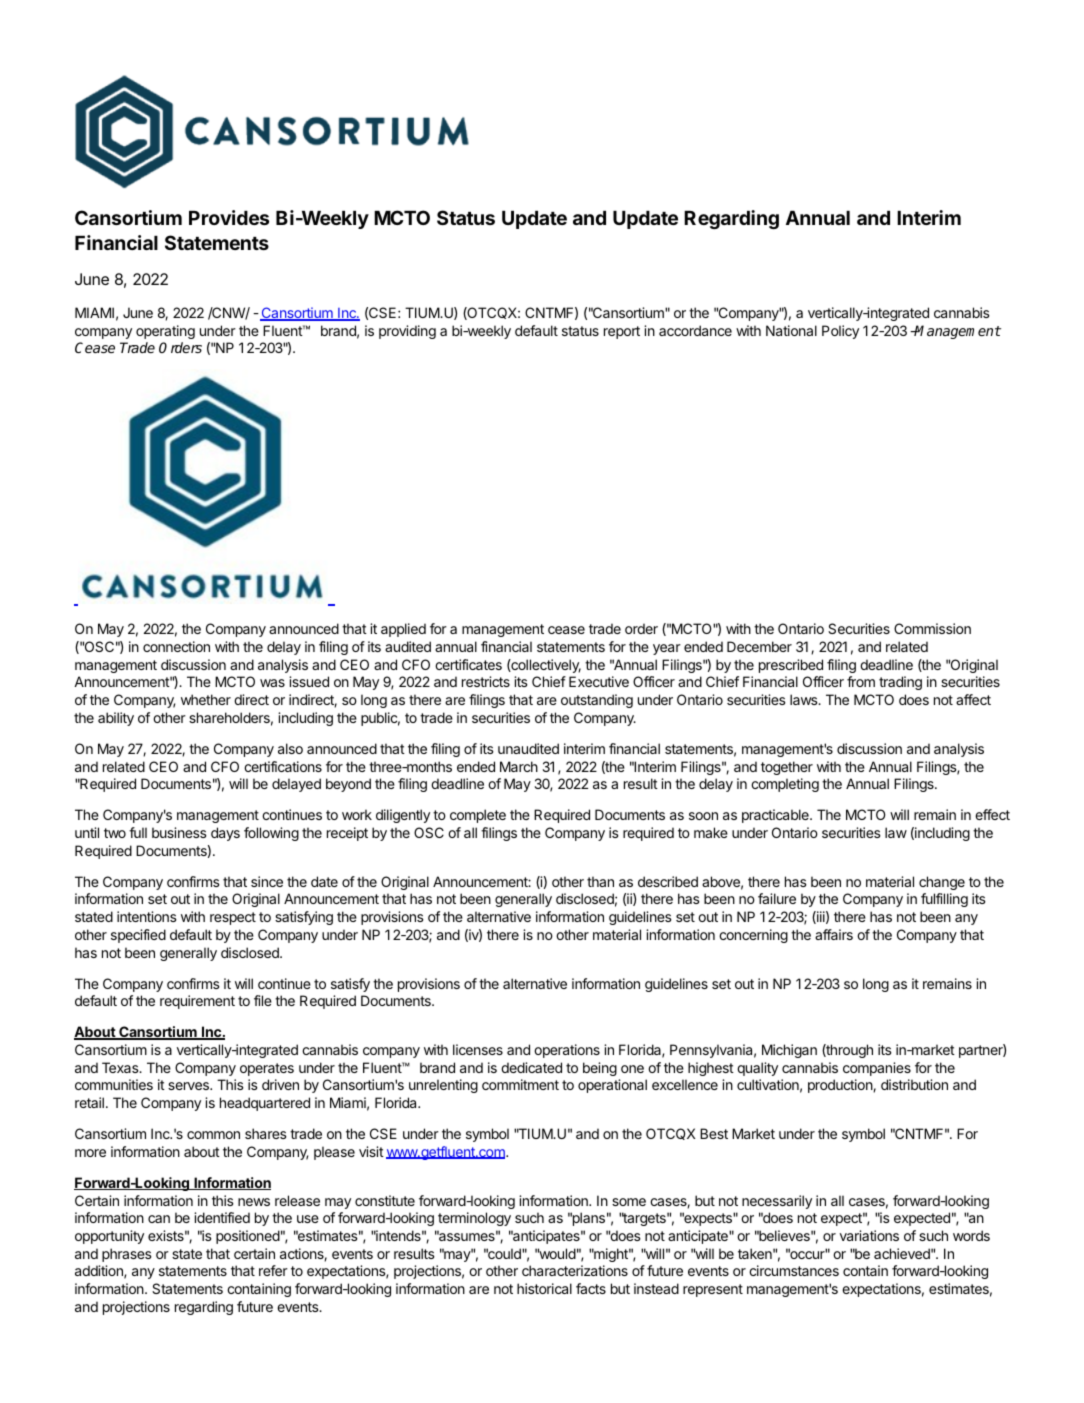 Image resolution: width=1084 pixels, height=1403 pixels. What do you see at coordinates (622, 332) in the screenshot?
I see `report` at bounding box center [622, 332].
